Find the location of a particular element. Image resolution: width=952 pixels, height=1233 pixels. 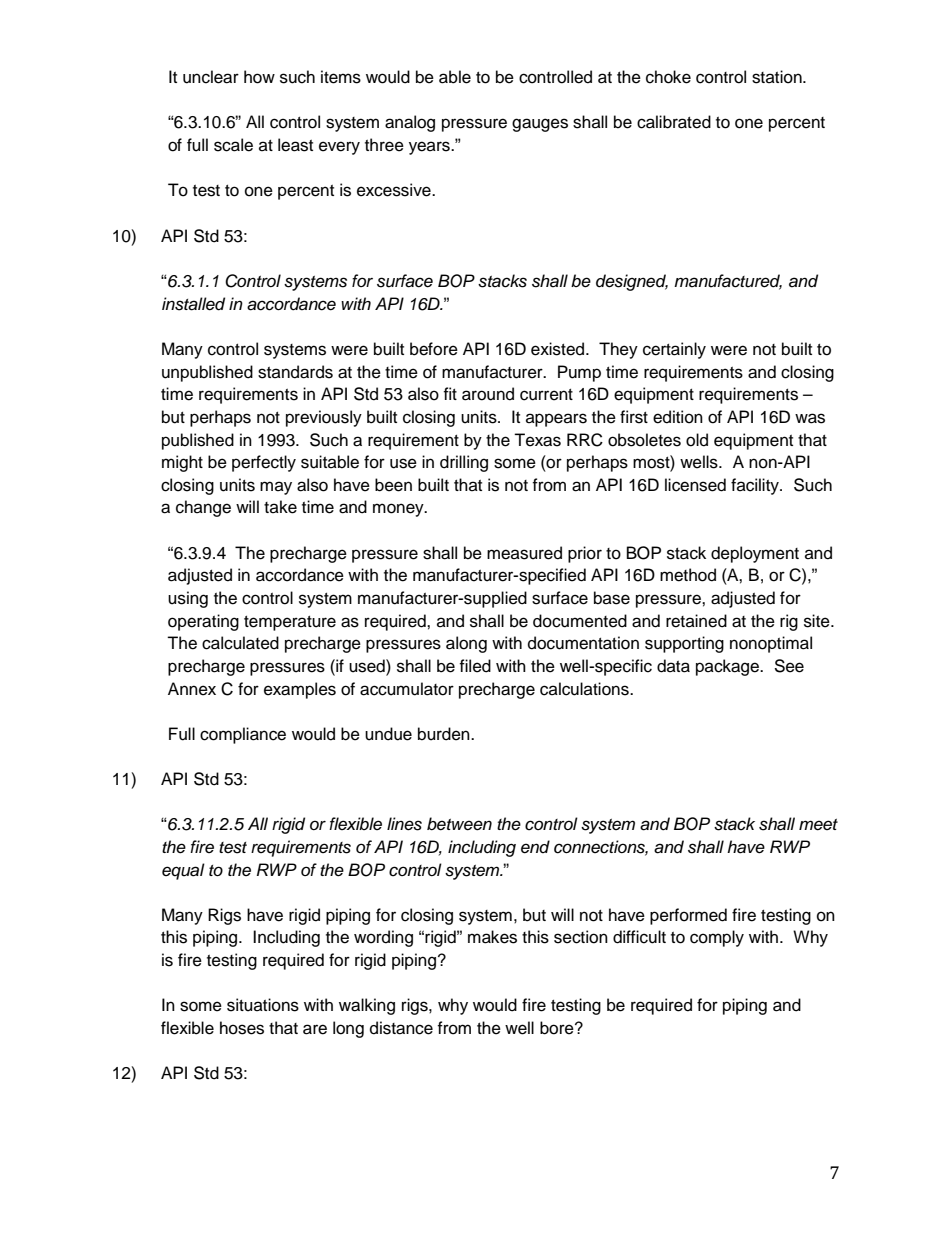

old is located at coordinates (697, 440).
